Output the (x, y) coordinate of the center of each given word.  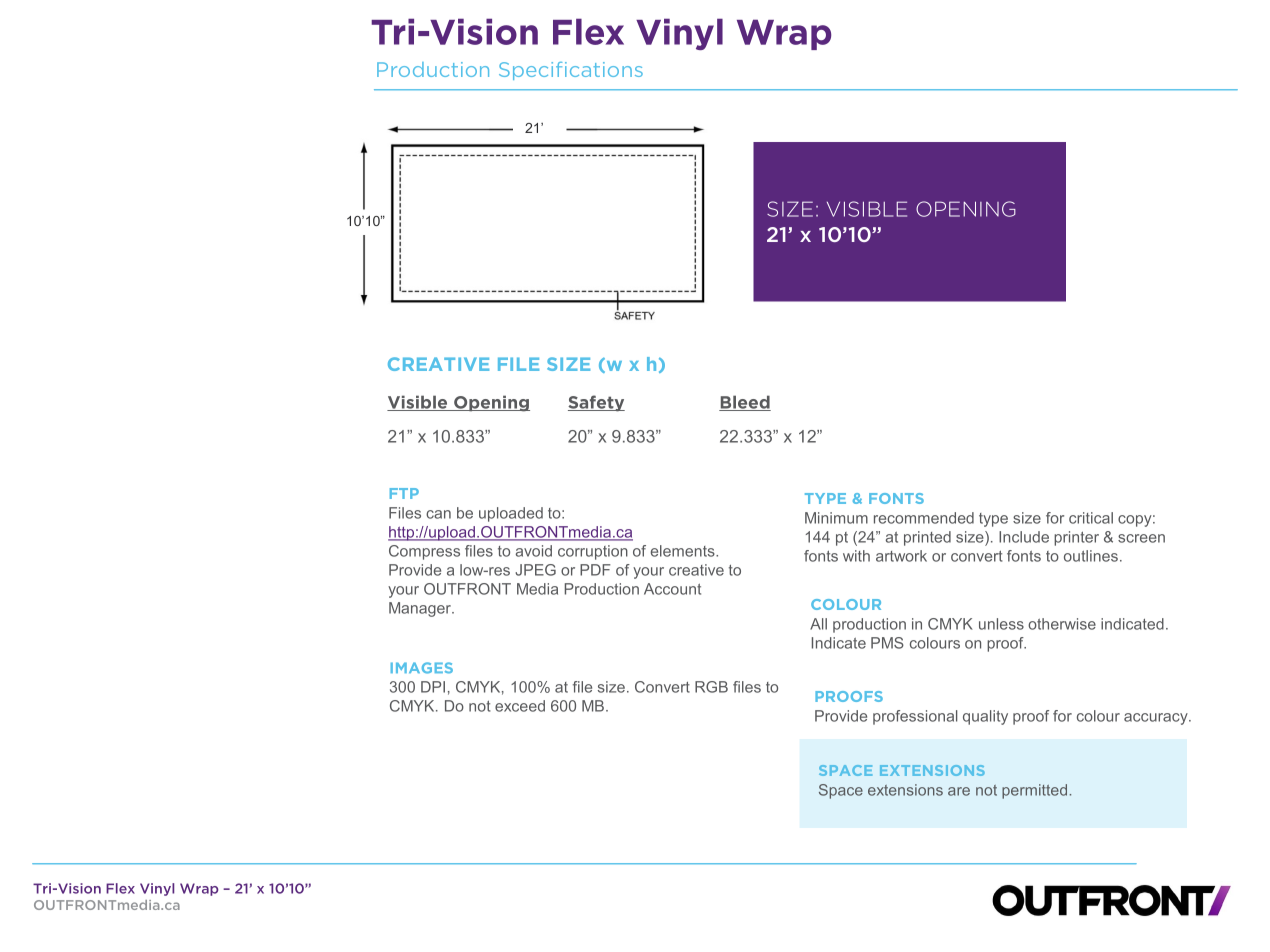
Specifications (571, 71)
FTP (404, 493)
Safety (596, 403)
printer (1076, 538)
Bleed (745, 403)
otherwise (1062, 624)
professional (915, 717)
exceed (520, 706)
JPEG (535, 570)
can (438, 514)
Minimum (836, 518)
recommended (924, 518)
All (818, 624)
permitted (1034, 791)
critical (1091, 518)
